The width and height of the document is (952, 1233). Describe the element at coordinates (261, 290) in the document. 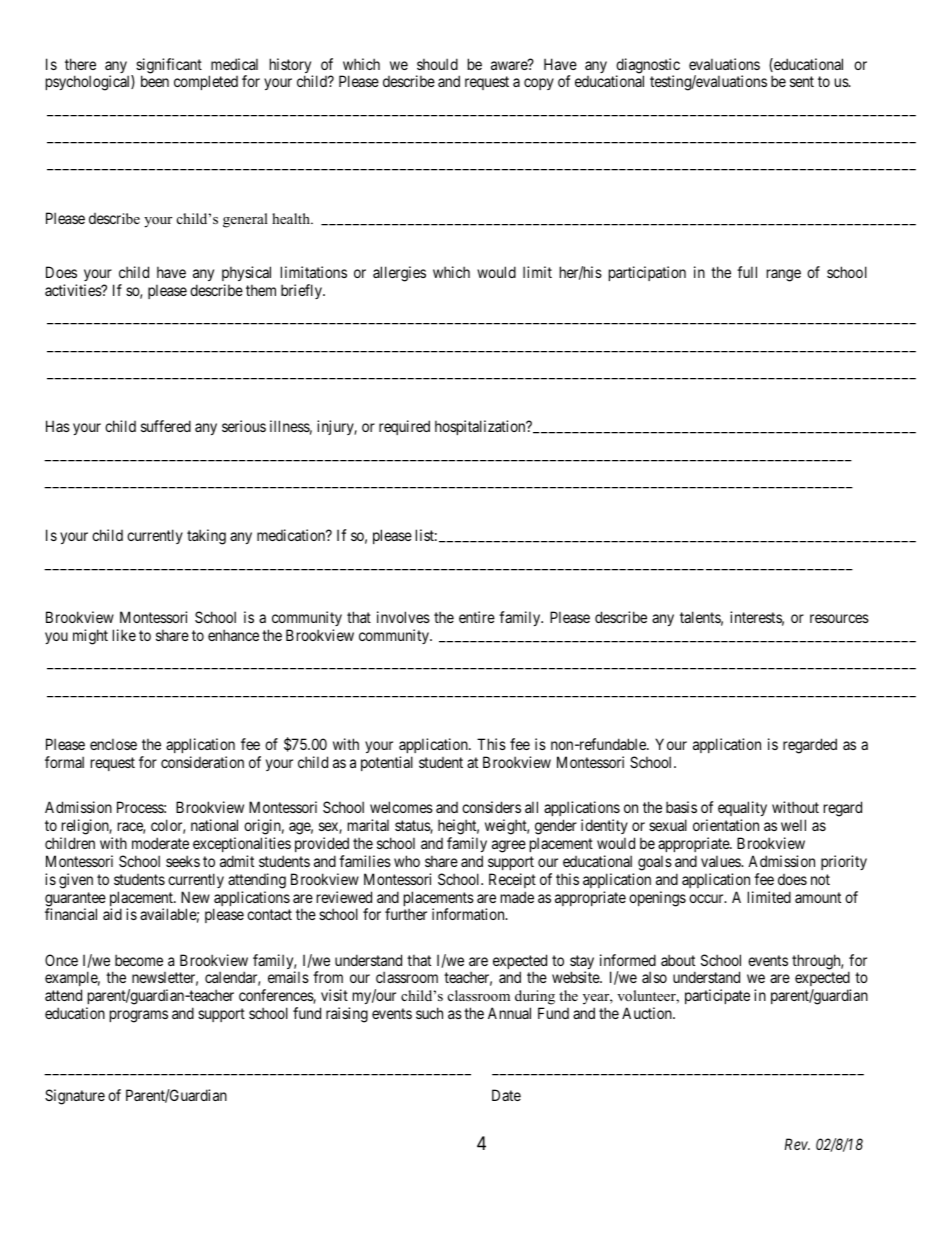

I see `them` at that location.
